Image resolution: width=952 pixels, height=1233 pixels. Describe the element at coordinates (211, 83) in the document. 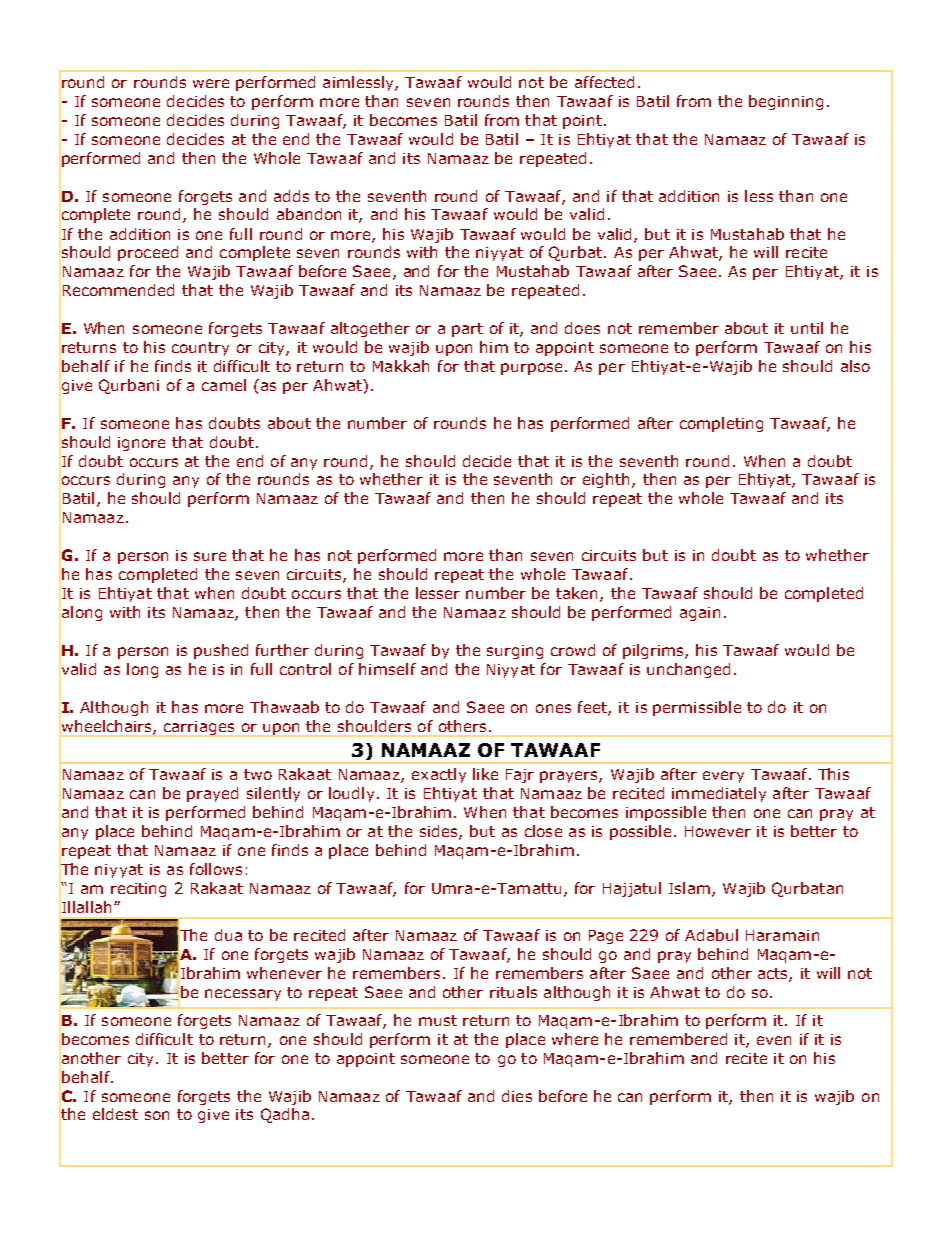

I see `were` at that location.
